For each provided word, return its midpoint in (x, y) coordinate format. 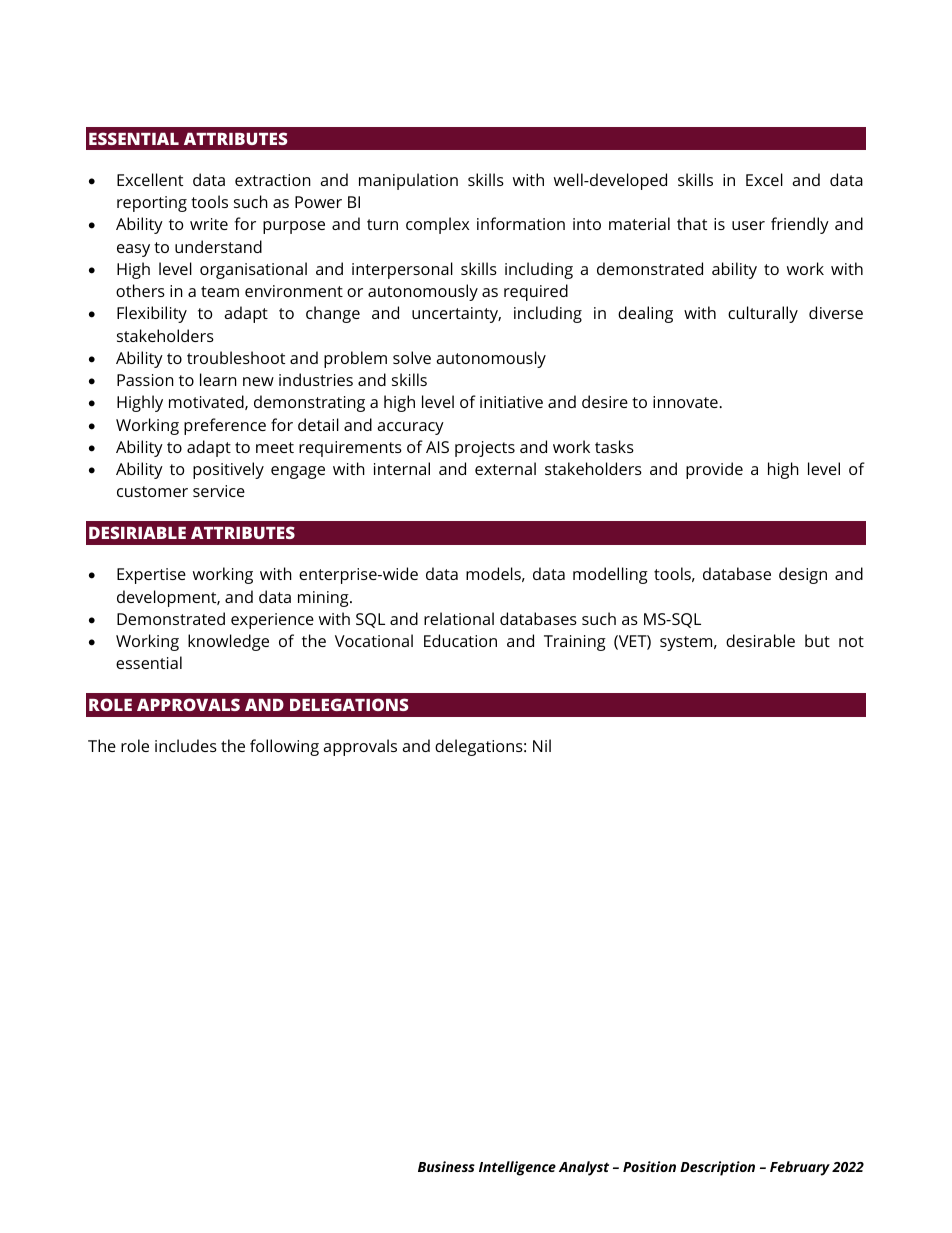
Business (446, 1166)
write (209, 224)
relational (459, 618)
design (803, 575)
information (521, 223)
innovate (686, 402)
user (748, 225)
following (284, 747)
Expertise (151, 576)
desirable (760, 640)
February (800, 1168)
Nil (542, 745)
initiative (511, 402)
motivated (207, 402)
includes (186, 745)
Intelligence (517, 1168)
